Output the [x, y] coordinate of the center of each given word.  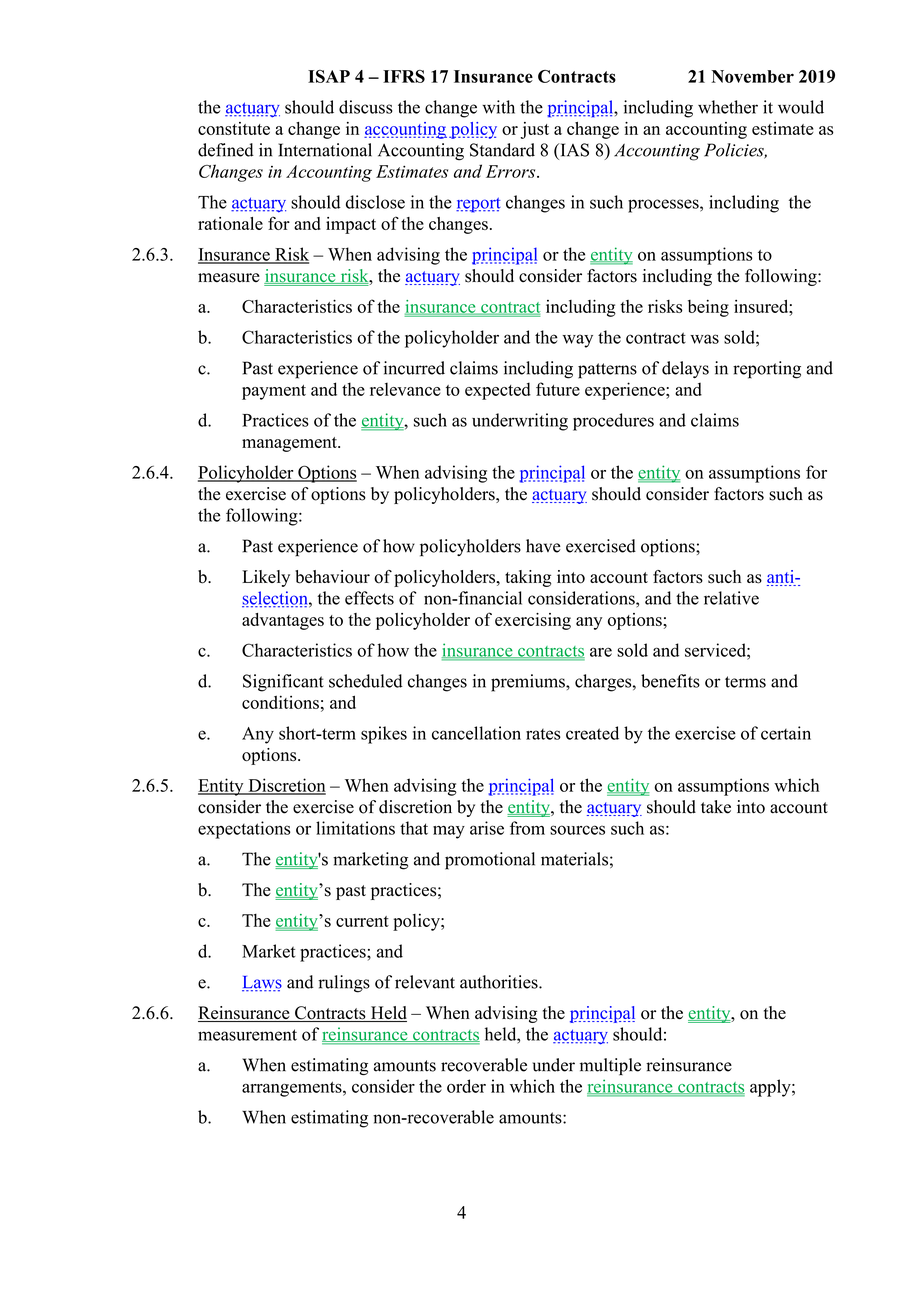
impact [351, 225]
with [498, 107]
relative [731, 598]
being [708, 308]
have [543, 546]
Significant [283, 683]
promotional [490, 861]
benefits [670, 681]
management [290, 444]
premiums [529, 683]
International [325, 150]
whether [728, 107]
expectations [244, 830]
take [716, 807]
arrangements [293, 1089]
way [577, 341]
